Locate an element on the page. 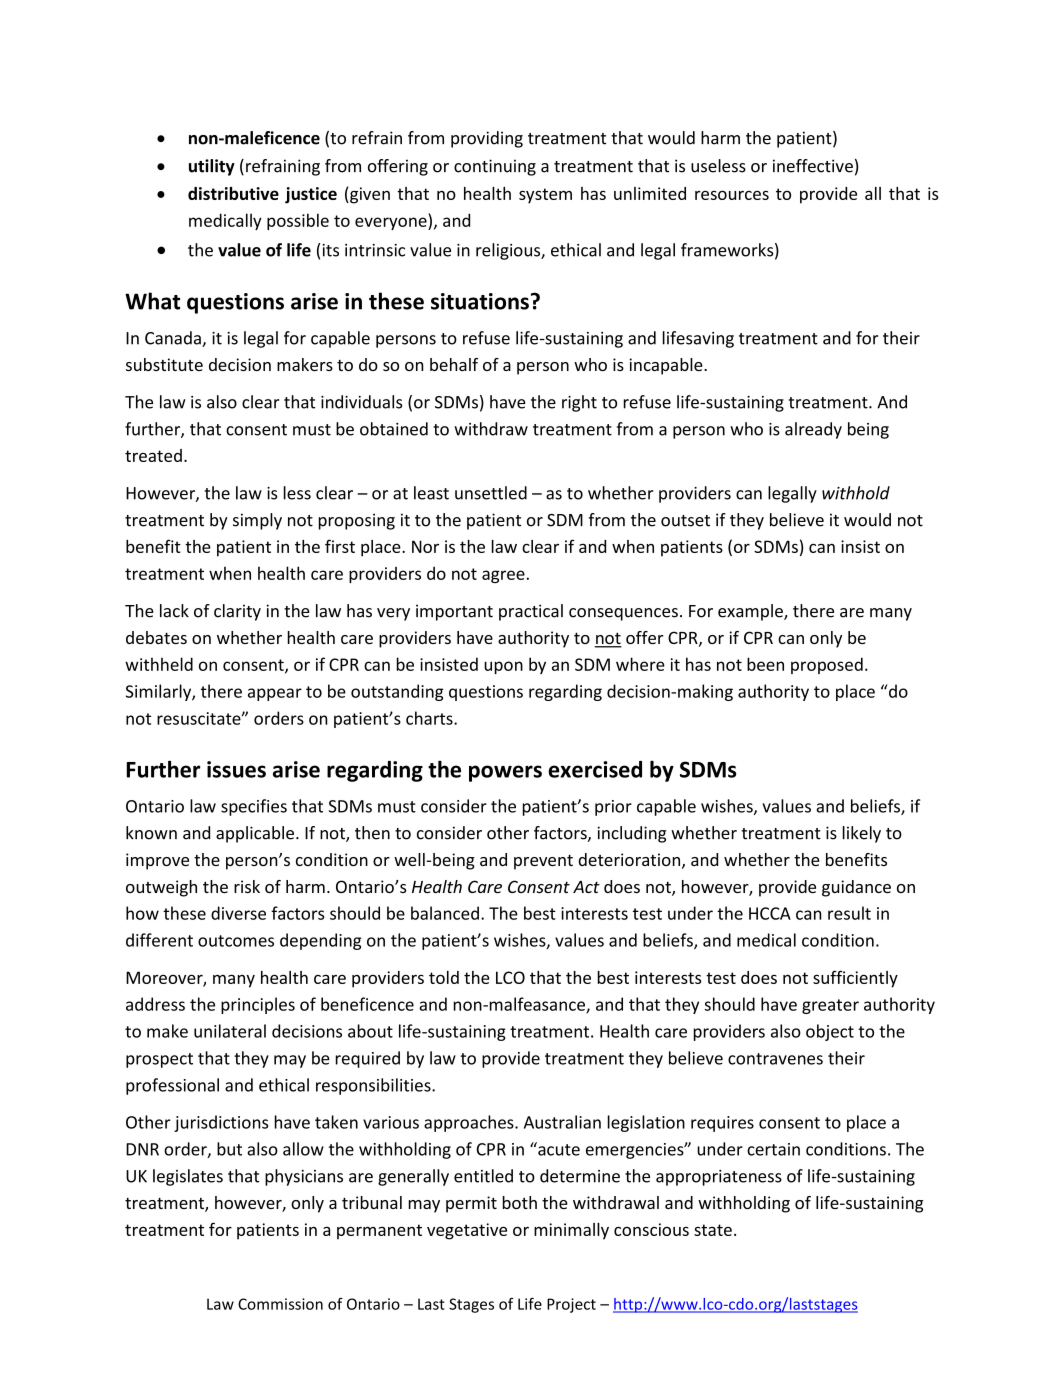 The image size is (1064, 1377). balanced is located at coordinates (445, 913).
